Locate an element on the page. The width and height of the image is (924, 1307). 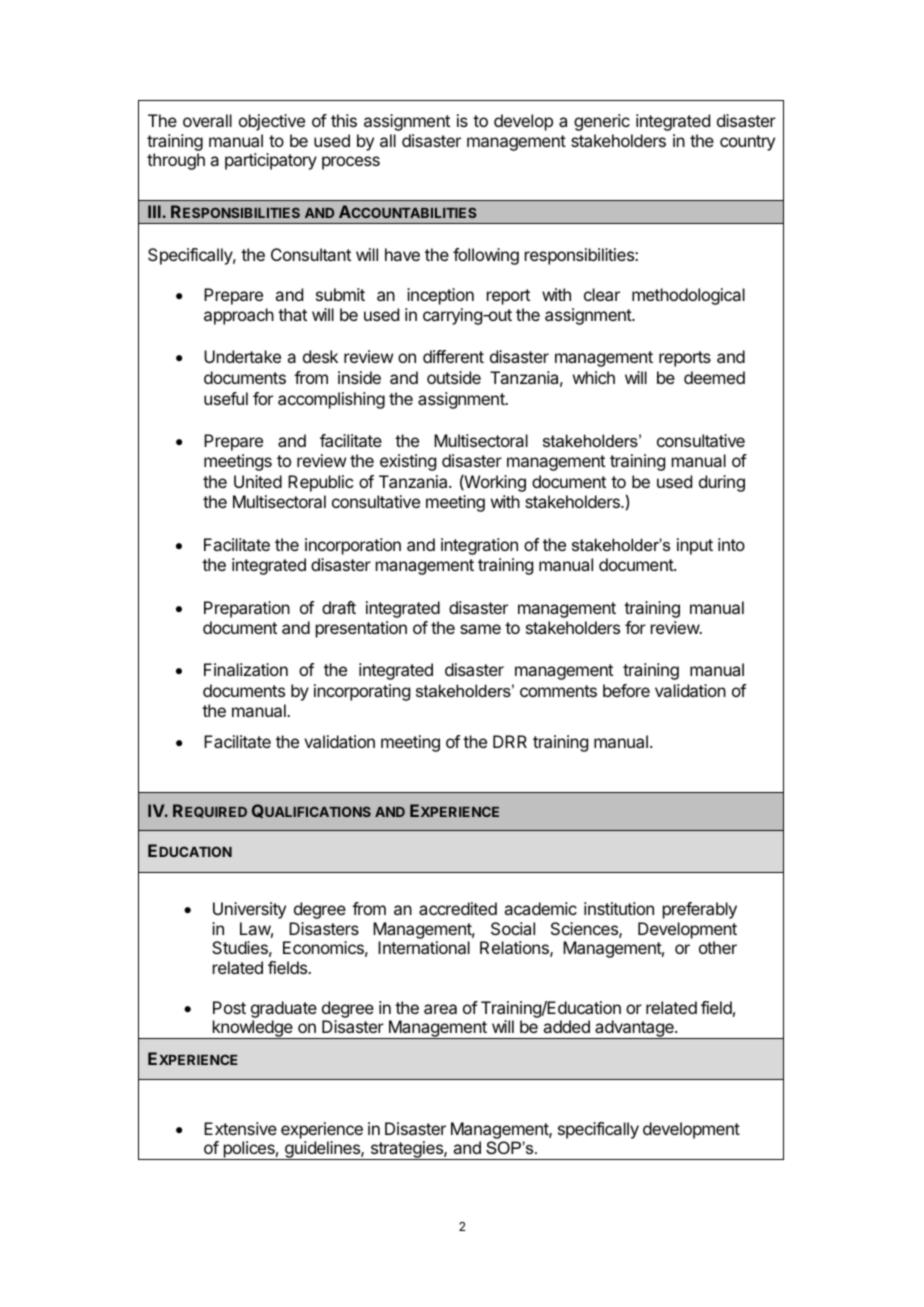
same is located at coordinates (480, 629).
